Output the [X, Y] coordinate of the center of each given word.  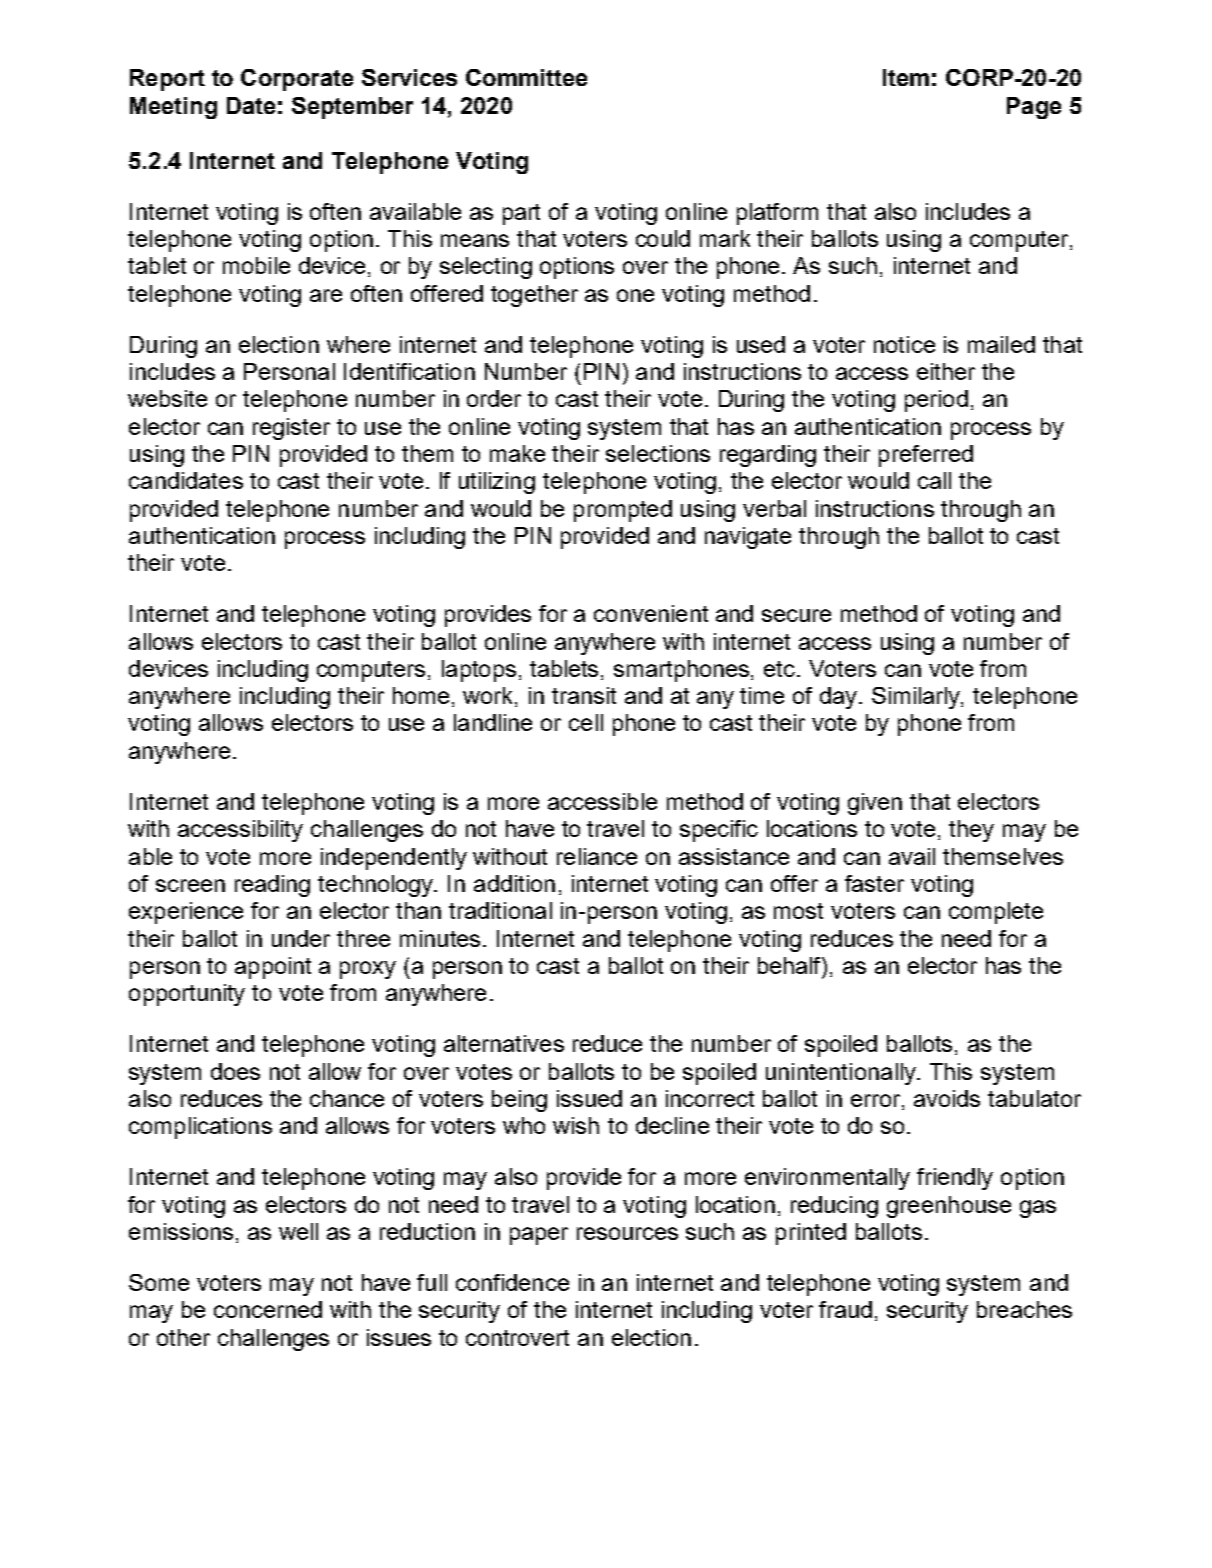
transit [584, 695]
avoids [947, 1098]
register [291, 429]
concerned [268, 1309]
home [421, 695]
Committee [526, 77]
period [936, 401]
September [352, 108]
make [517, 453]
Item [906, 77]
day [840, 698]
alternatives [504, 1043]
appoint [273, 968]
